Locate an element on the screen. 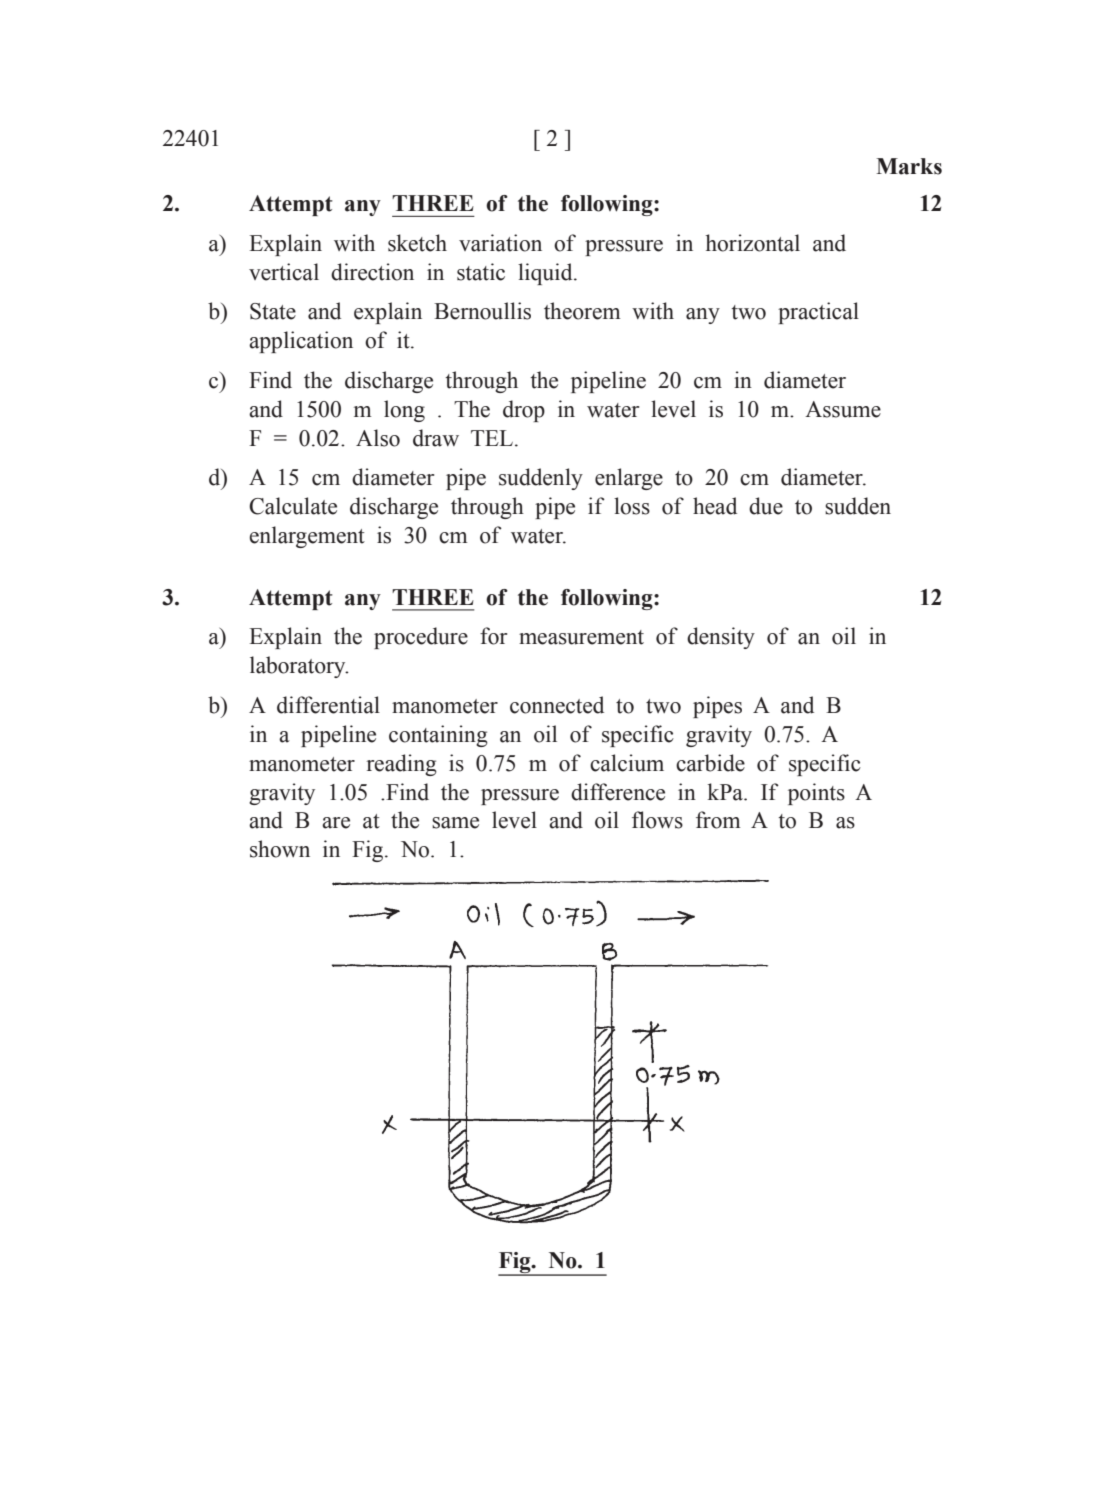 This screenshot has width=1105, height=1495. loss is located at coordinates (632, 506).
